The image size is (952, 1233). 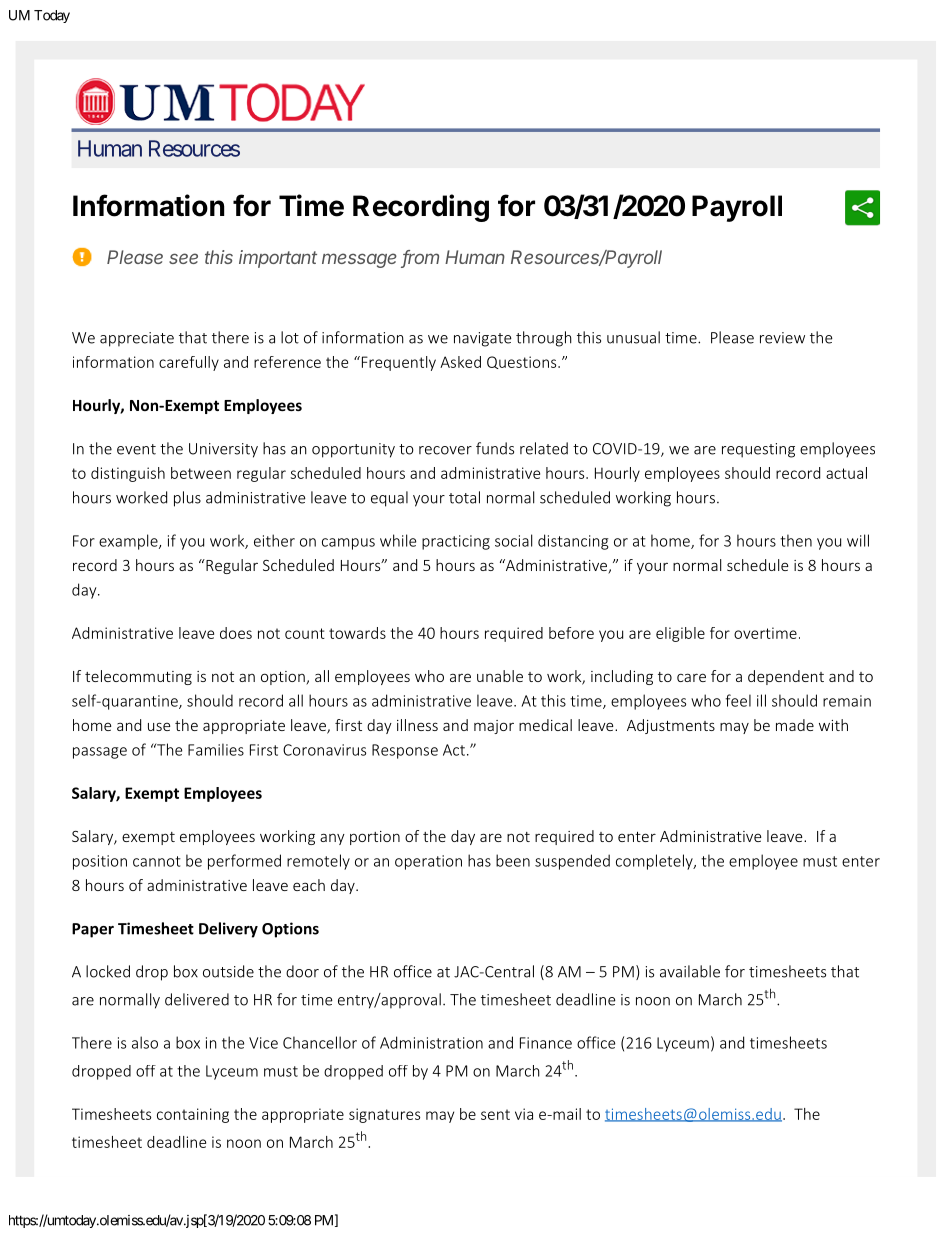 I want to click on total, so click(x=464, y=497).
